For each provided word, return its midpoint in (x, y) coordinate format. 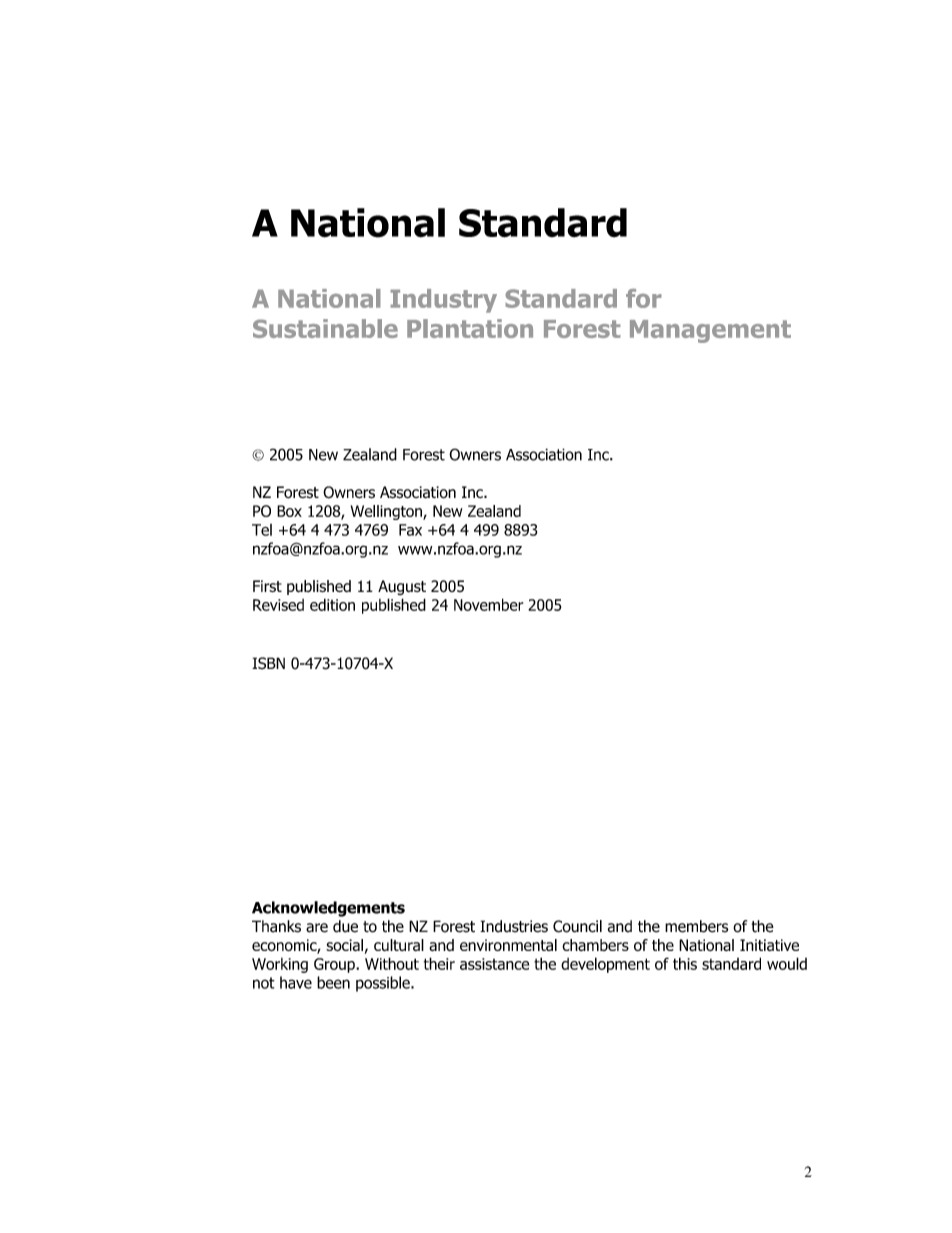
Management (710, 331)
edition (332, 605)
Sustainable (325, 328)
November (488, 604)
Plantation (470, 328)
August (402, 587)
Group (335, 965)
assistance (494, 964)
